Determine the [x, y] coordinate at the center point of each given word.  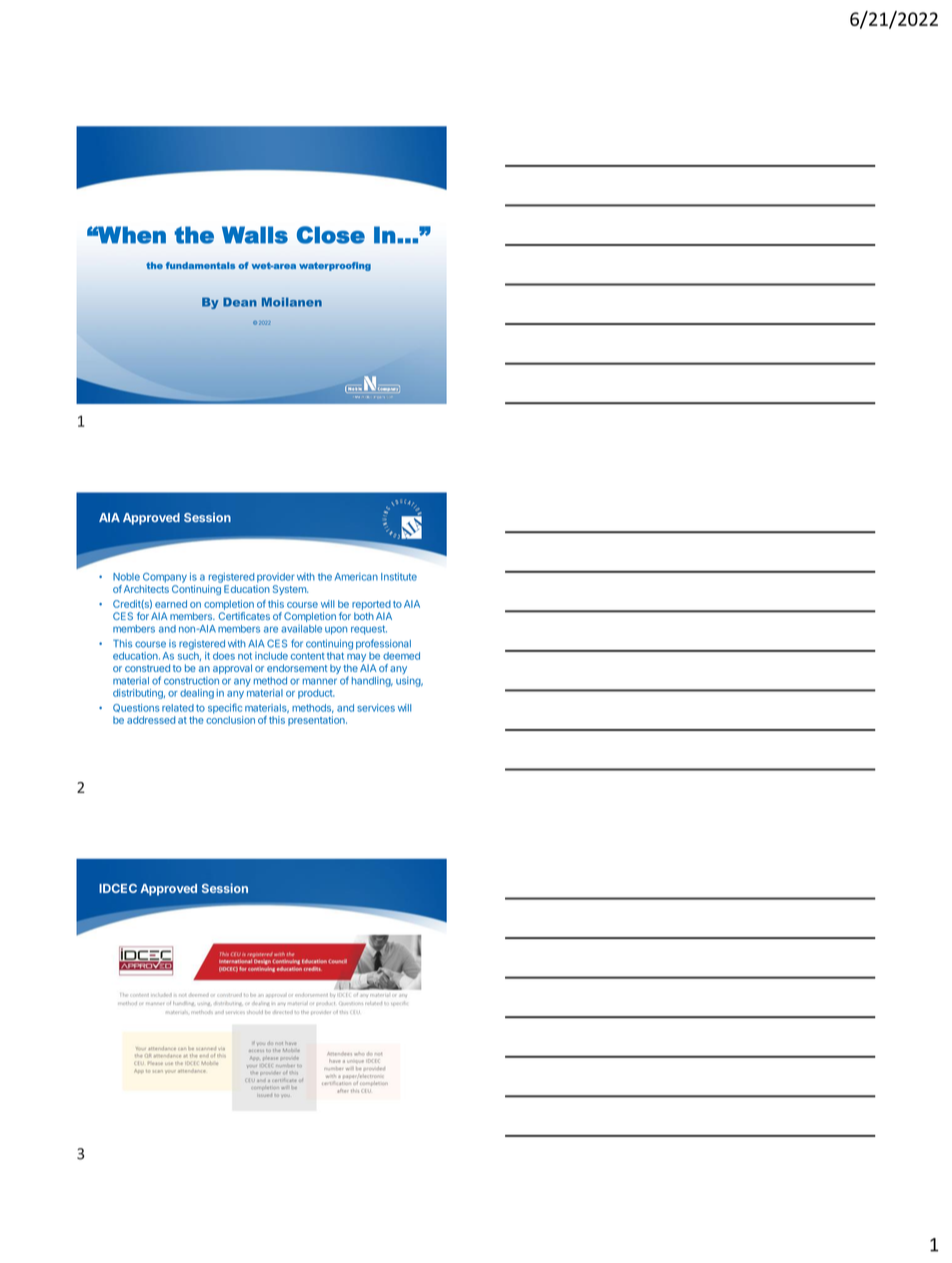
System [290, 590]
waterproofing [335, 266]
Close [331, 235]
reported [371, 605]
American [356, 577]
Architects [146, 589]
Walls [255, 235]
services [376, 708]
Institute [399, 577]
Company [165, 578]
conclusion [230, 720]
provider [276, 578]
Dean [240, 302]
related [178, 708]
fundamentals [200, 265]
